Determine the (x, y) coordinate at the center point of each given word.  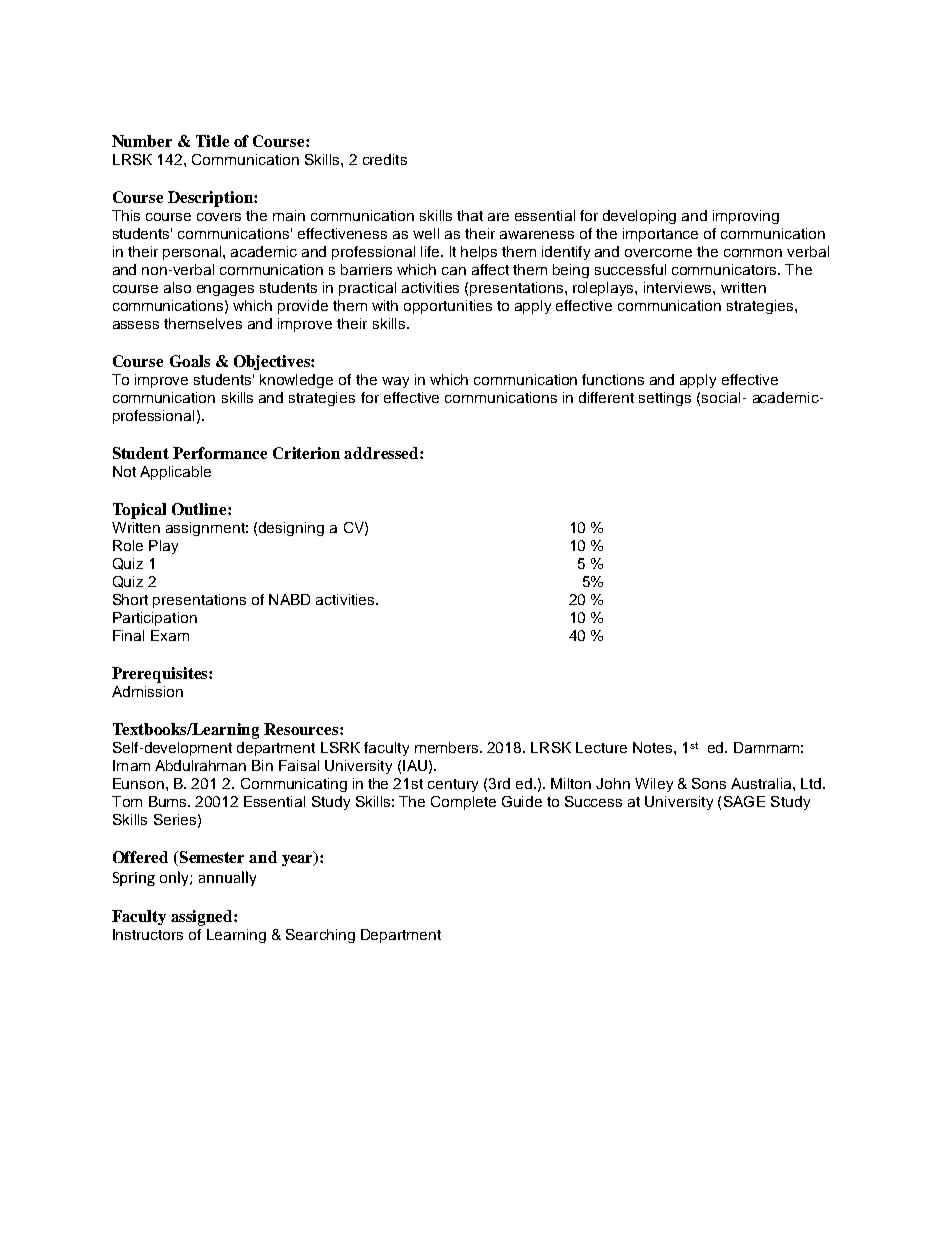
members (448, 747)
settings (665, 399)
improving (746, 217)
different (606, 397)
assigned (203, 918)
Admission (147, 691)
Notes (652, 747)
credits (385, 159)
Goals (190, 361)
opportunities (448, 307)
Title (212, 141)
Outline (200, 509)
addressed (382, 453)
